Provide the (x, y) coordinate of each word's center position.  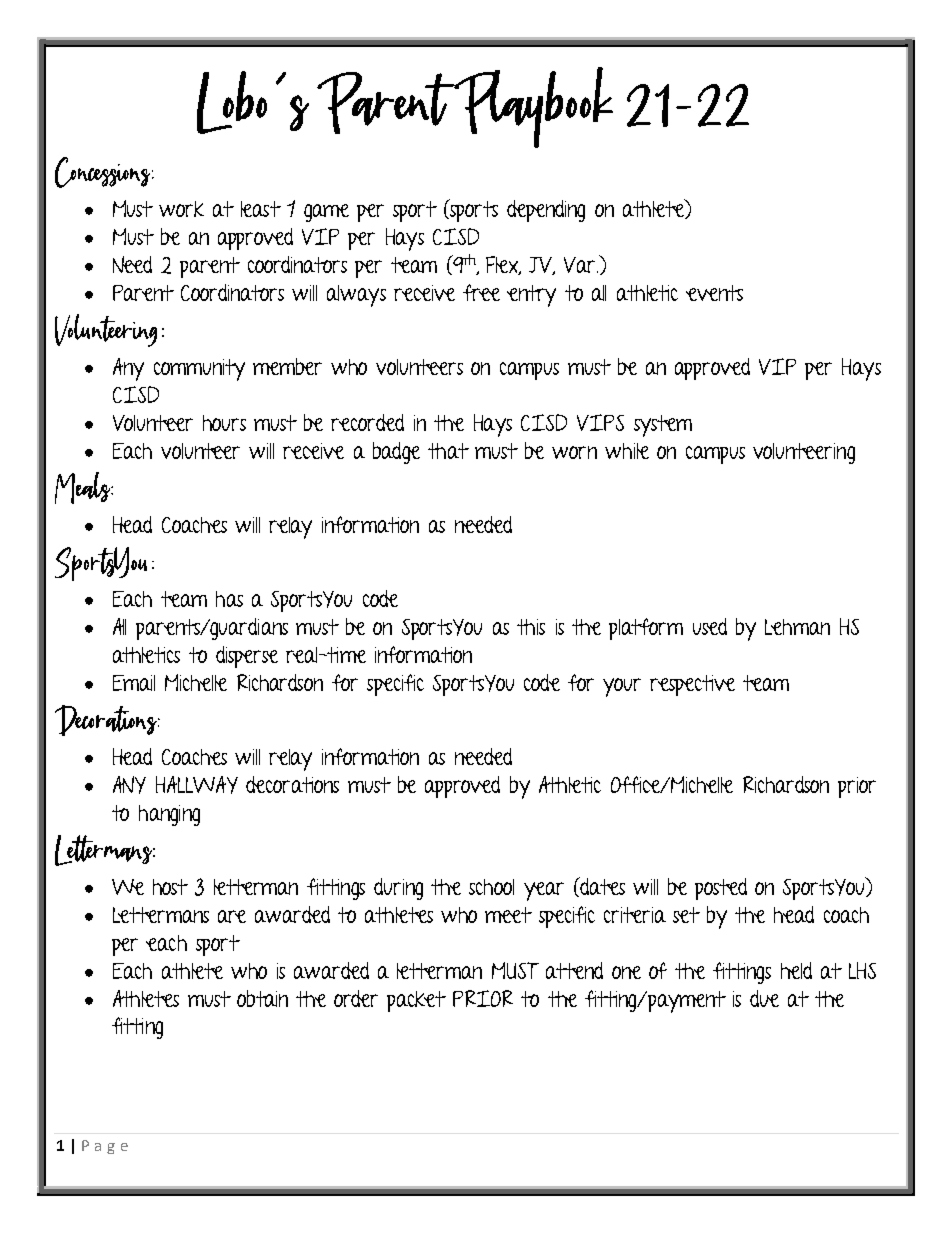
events (714, 293)
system (663, 426)
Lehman (797, 627)
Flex (503, 265)
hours (224, 423)
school (491, 887)
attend (574, 970)
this (531, 627)
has (229, 599)
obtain (262, 998)
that (448, 451)
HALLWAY (197, 785)
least (261, 209)
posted (721, 889)
